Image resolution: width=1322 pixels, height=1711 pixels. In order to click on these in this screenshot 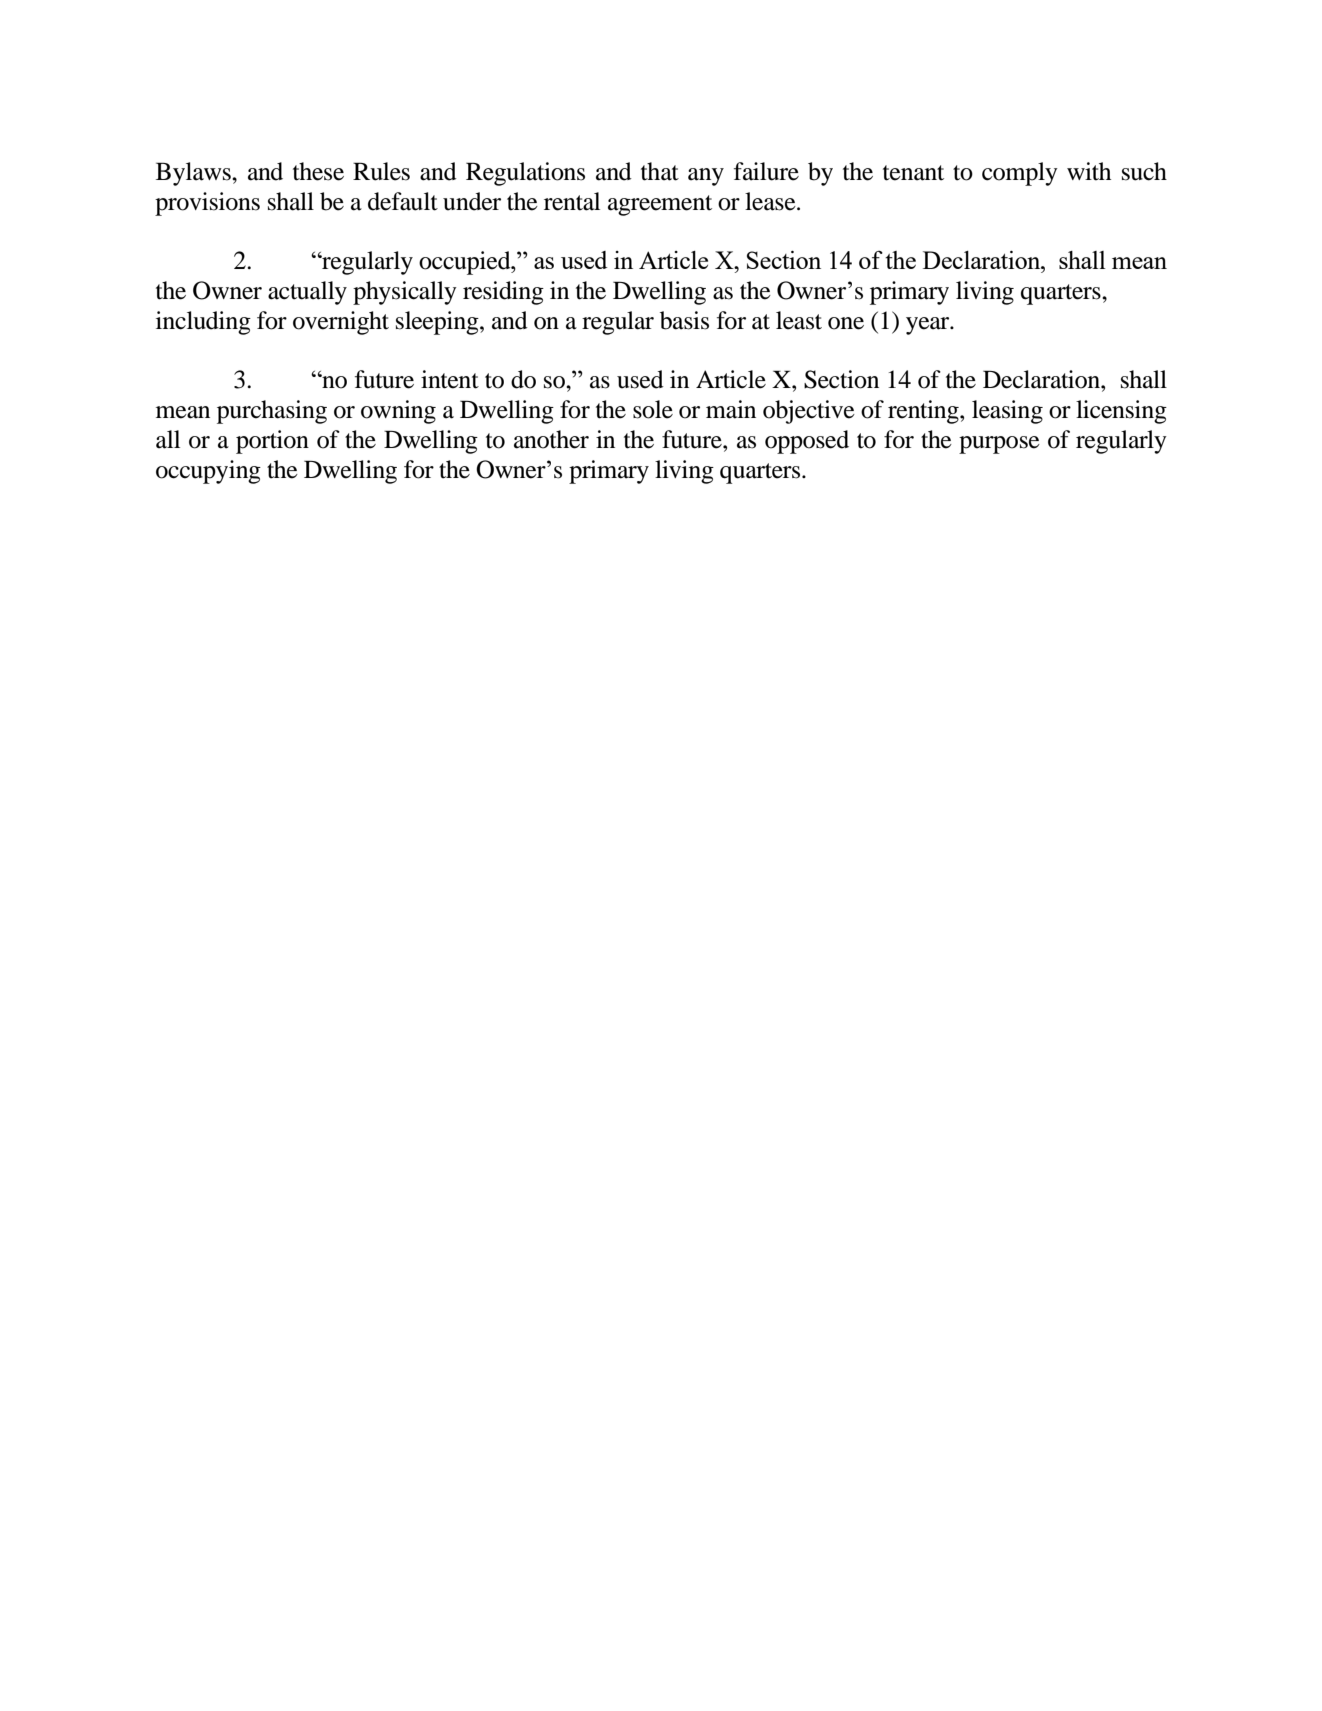, I will do `click(318, 171)`.
